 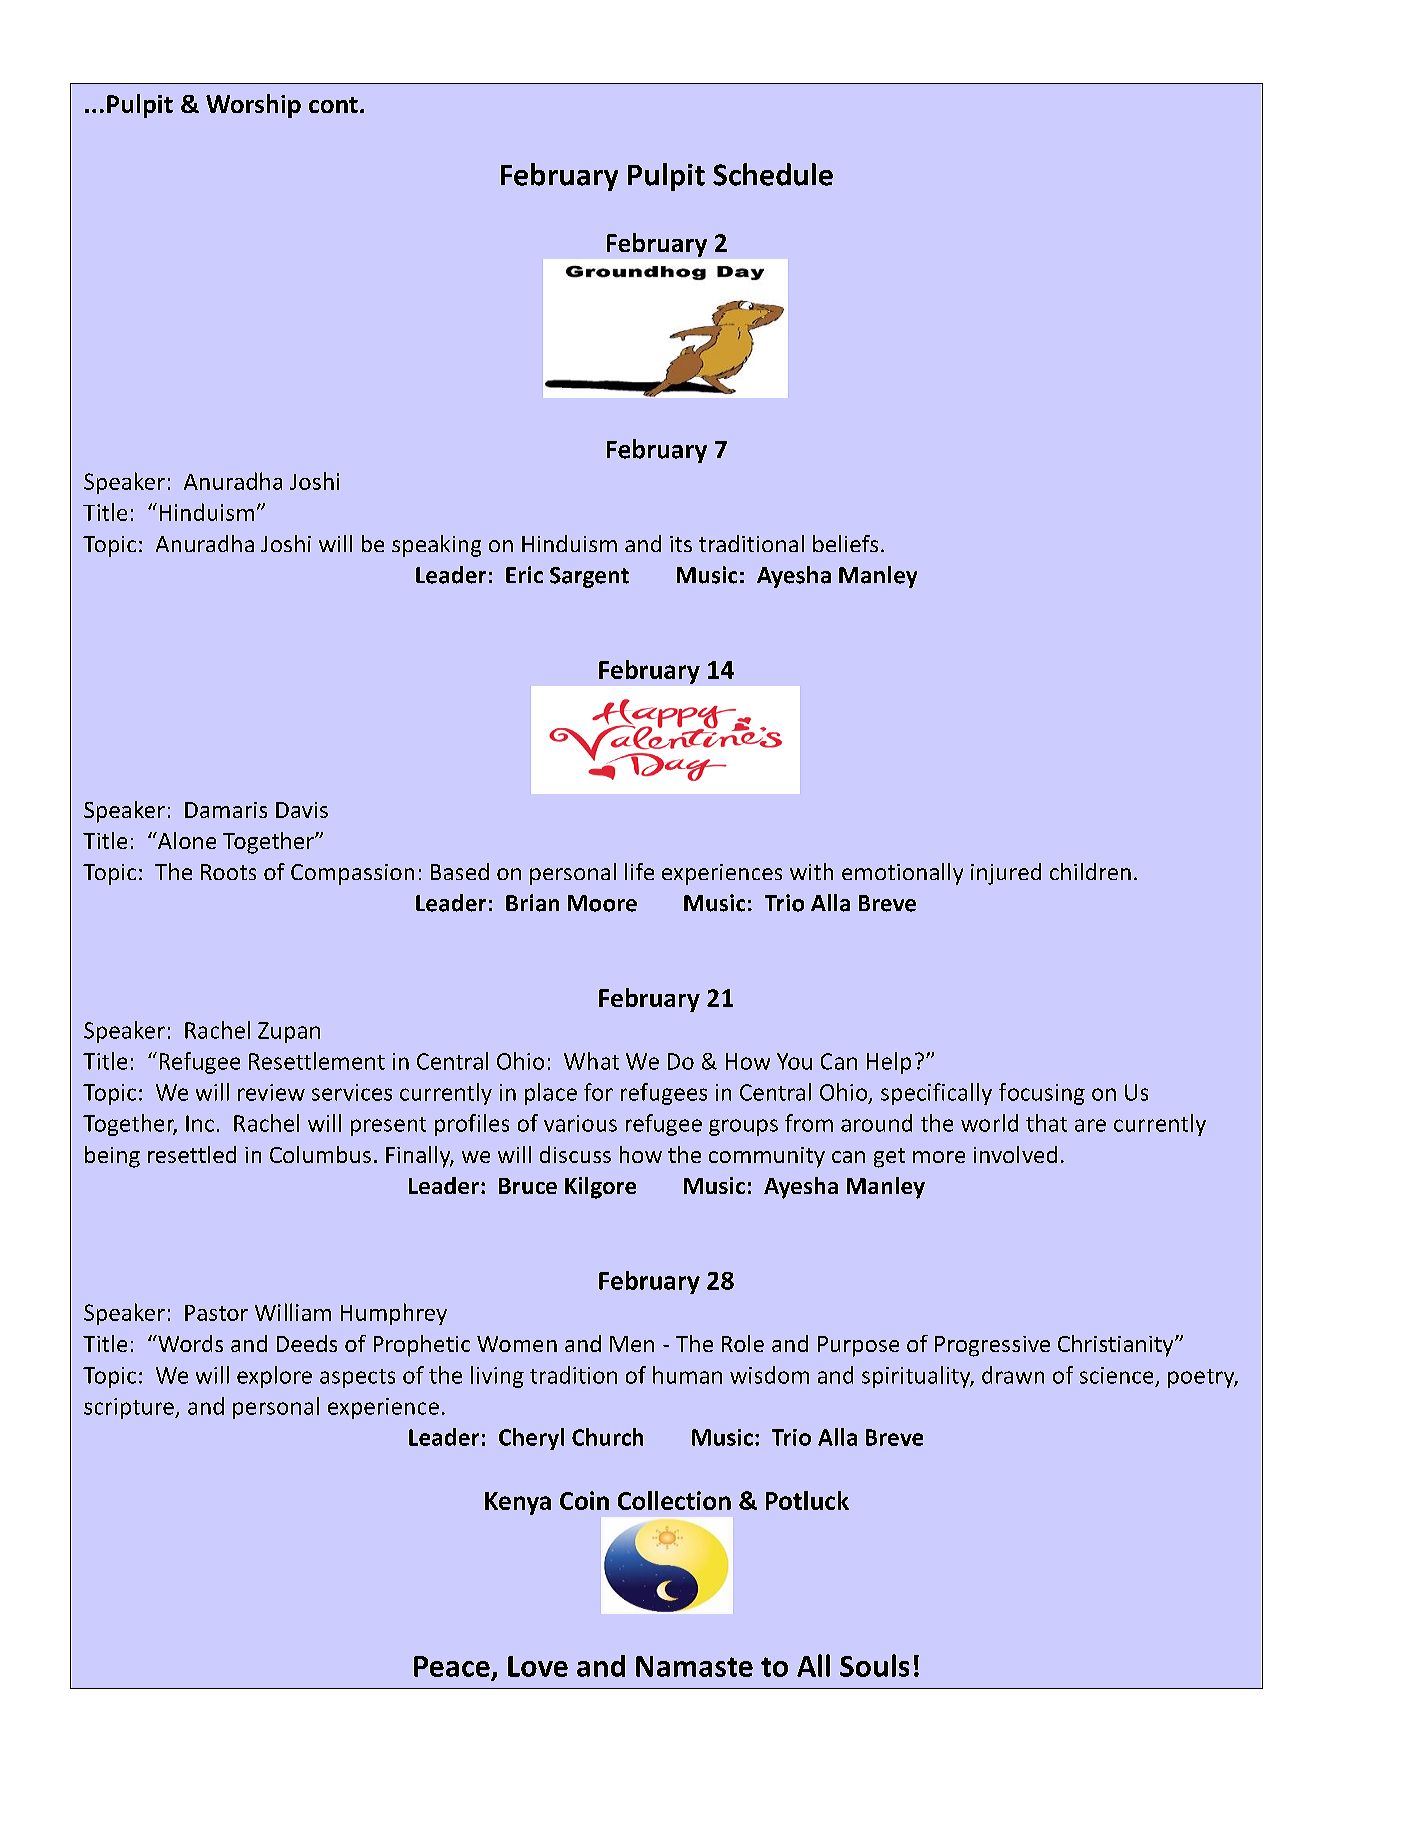 What do you see at coordinates (1006, 874) in the document?
I see `injured` at bounding box center [1006, 874].
